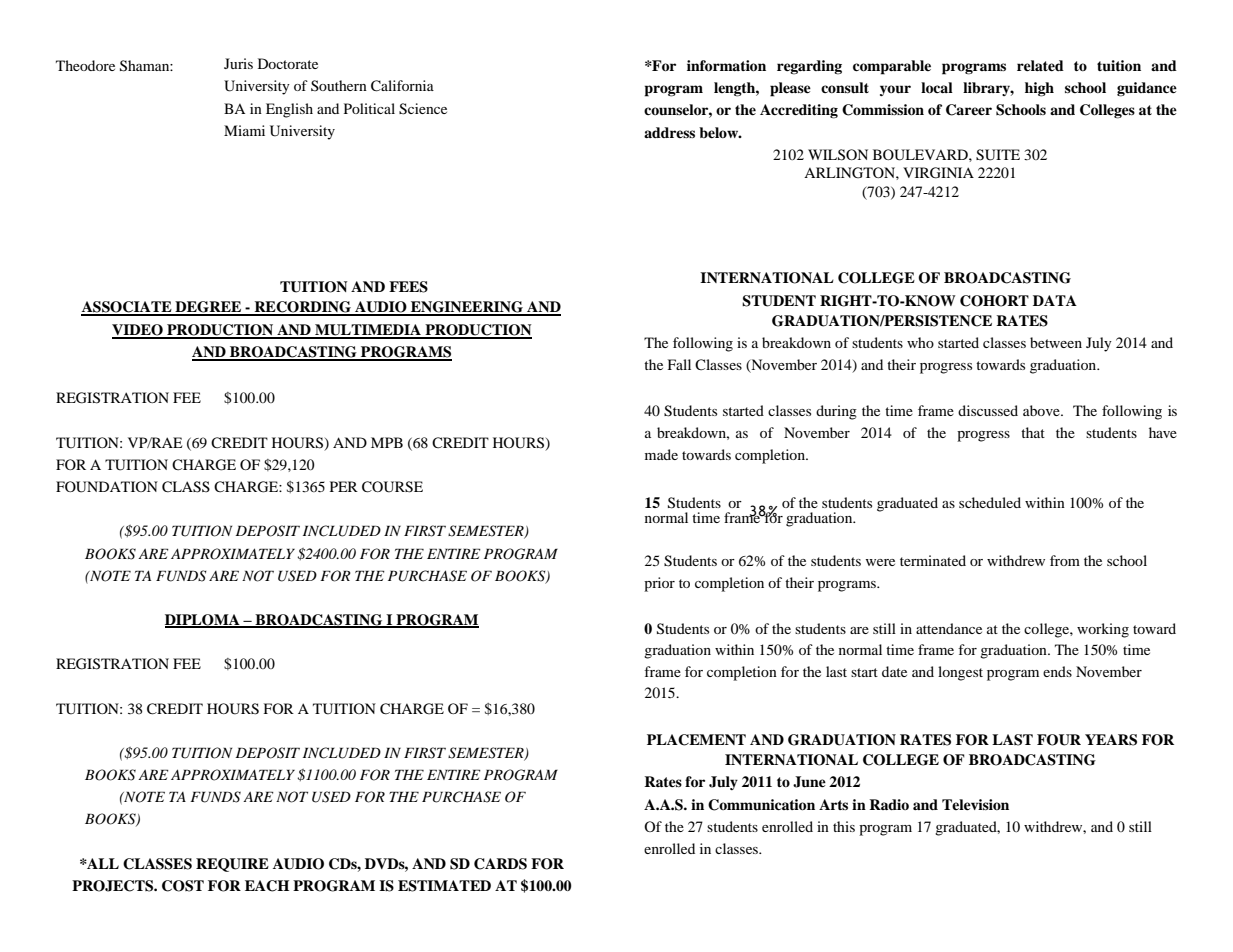 The width and height of the screenshot is (1233, 952). I want to click on FOUNDATION, so click(107, 487).
